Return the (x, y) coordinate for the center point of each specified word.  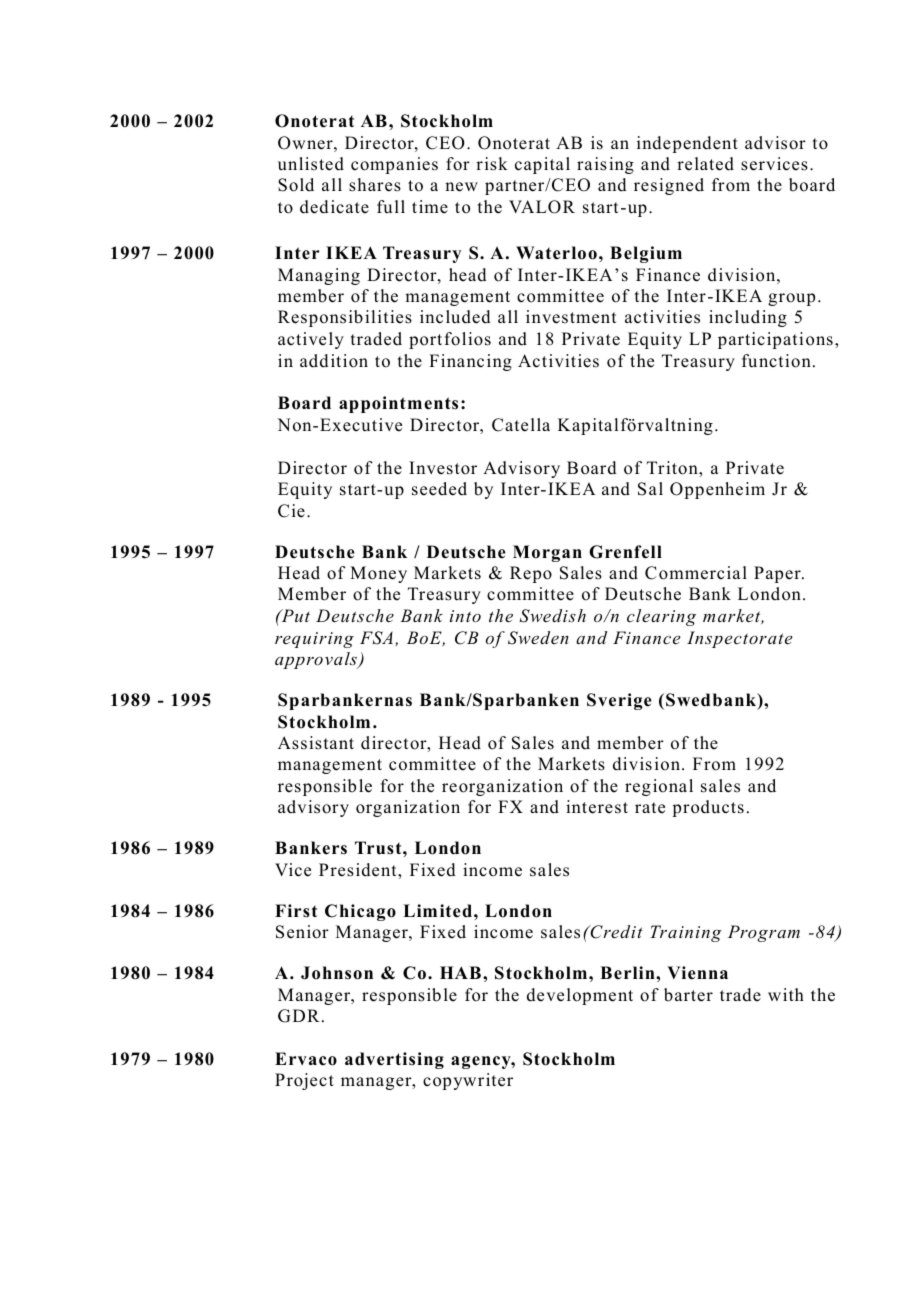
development (580, 996)
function (776, 361)
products (708, 808)
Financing (470, 362)
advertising (394, 1060)
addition (334, 361)
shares (375, 185)
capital (542, 165)
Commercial (696, 573)
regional (659, 787)
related (705, 164)
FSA (378, 638)
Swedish (552, 616)
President (359, 870)
